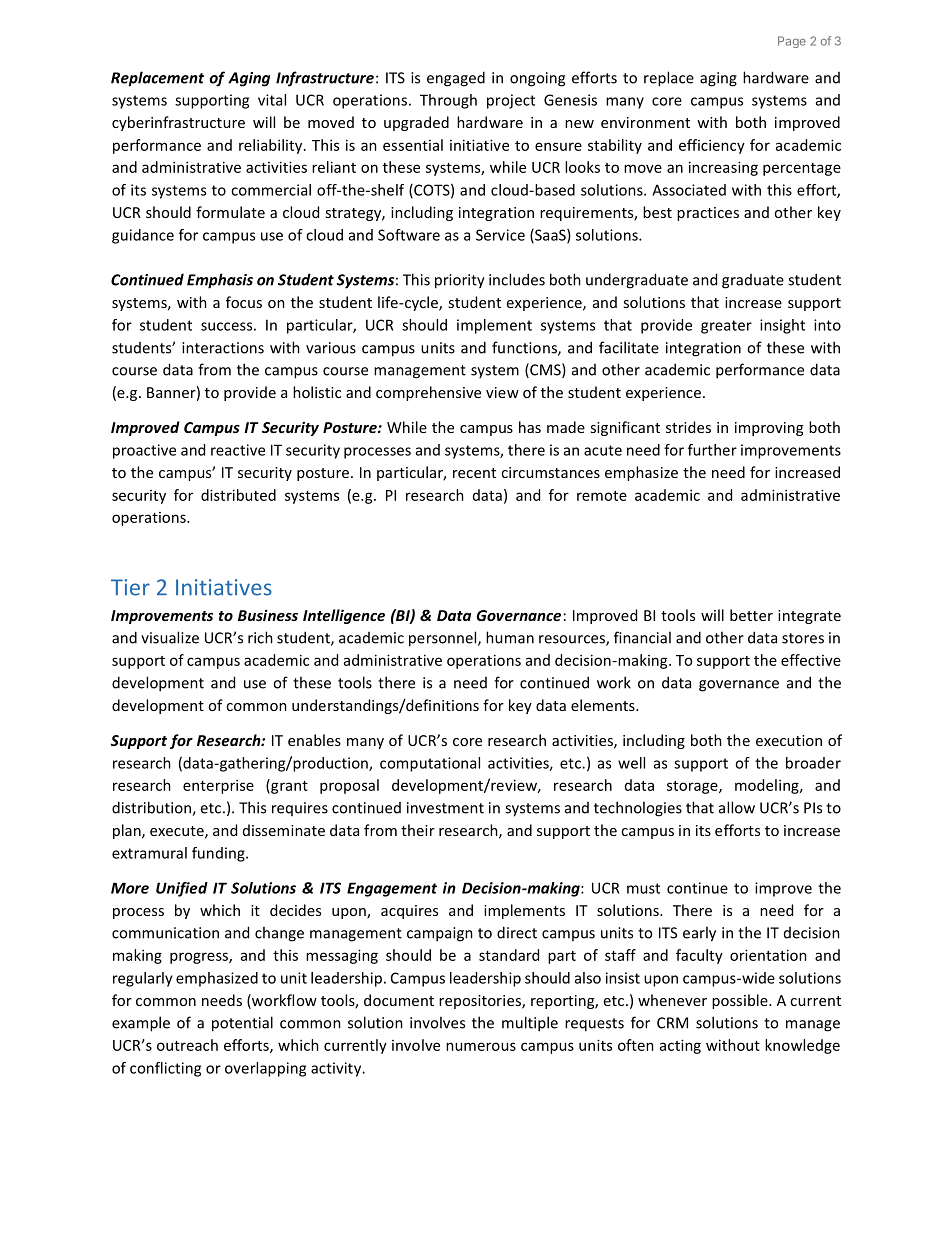 Image resolution: width=952 pixels, height=1233 pixels. Describe the element at coordinates (481, 1046) in the image. I see `numerous` at that location.
